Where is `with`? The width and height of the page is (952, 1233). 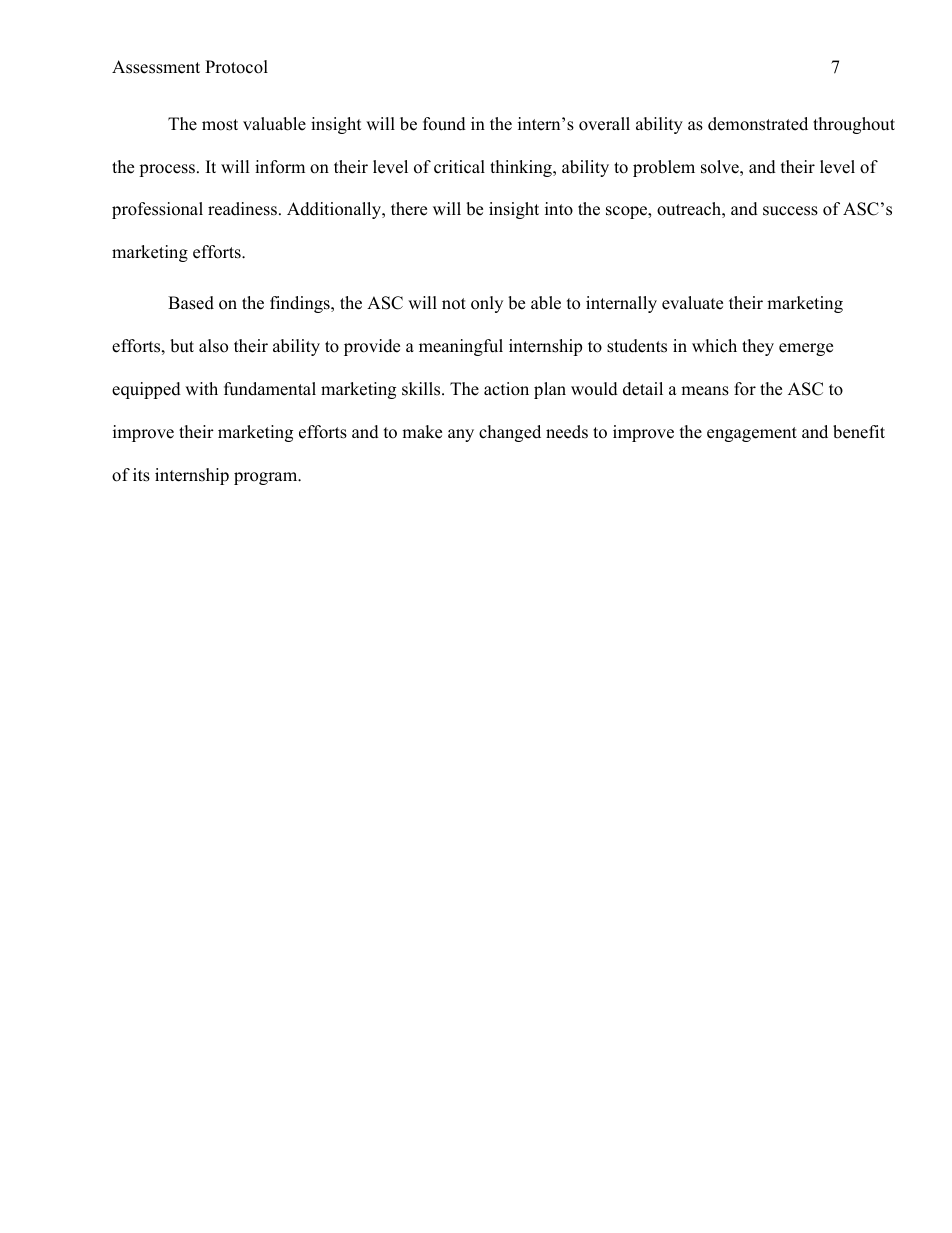 with is located at coordinates (201, 388).
